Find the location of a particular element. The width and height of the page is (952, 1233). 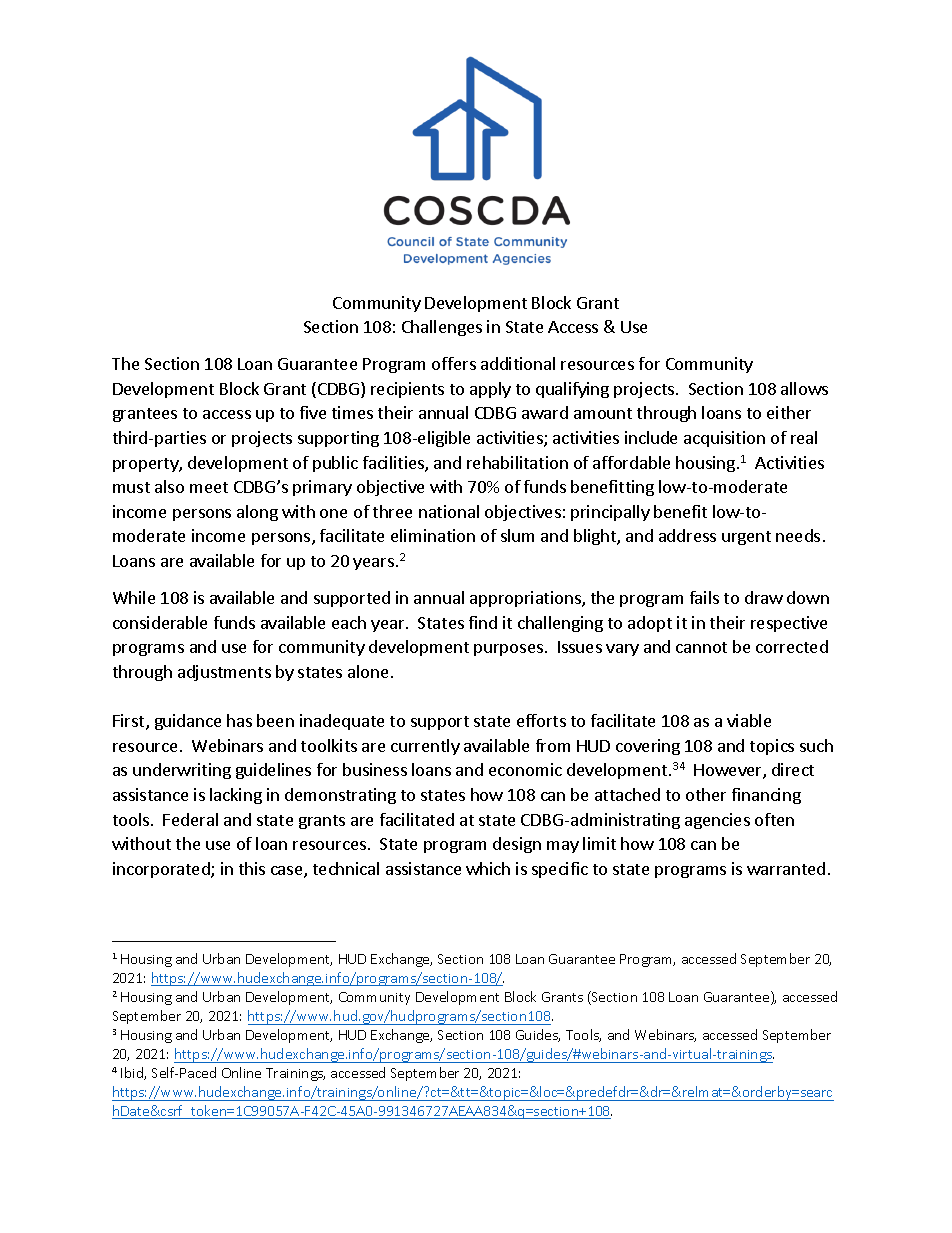

allows is located at coordinates (804, 388).
